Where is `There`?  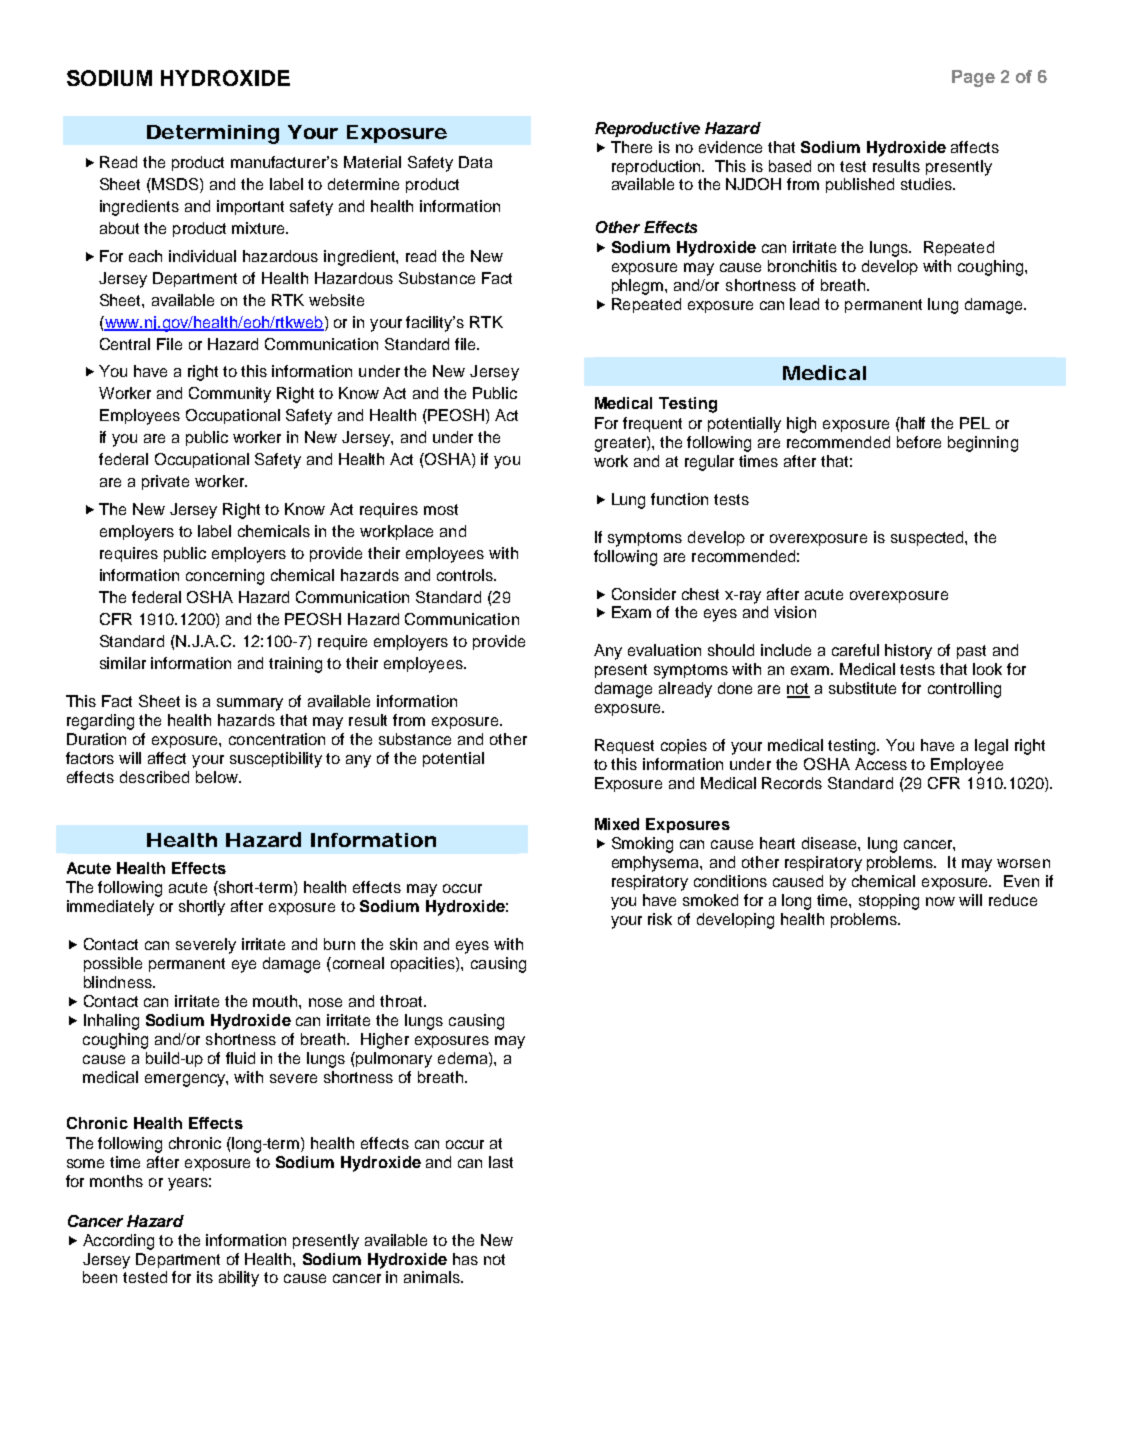
There is located at coordinates (631, 147).
